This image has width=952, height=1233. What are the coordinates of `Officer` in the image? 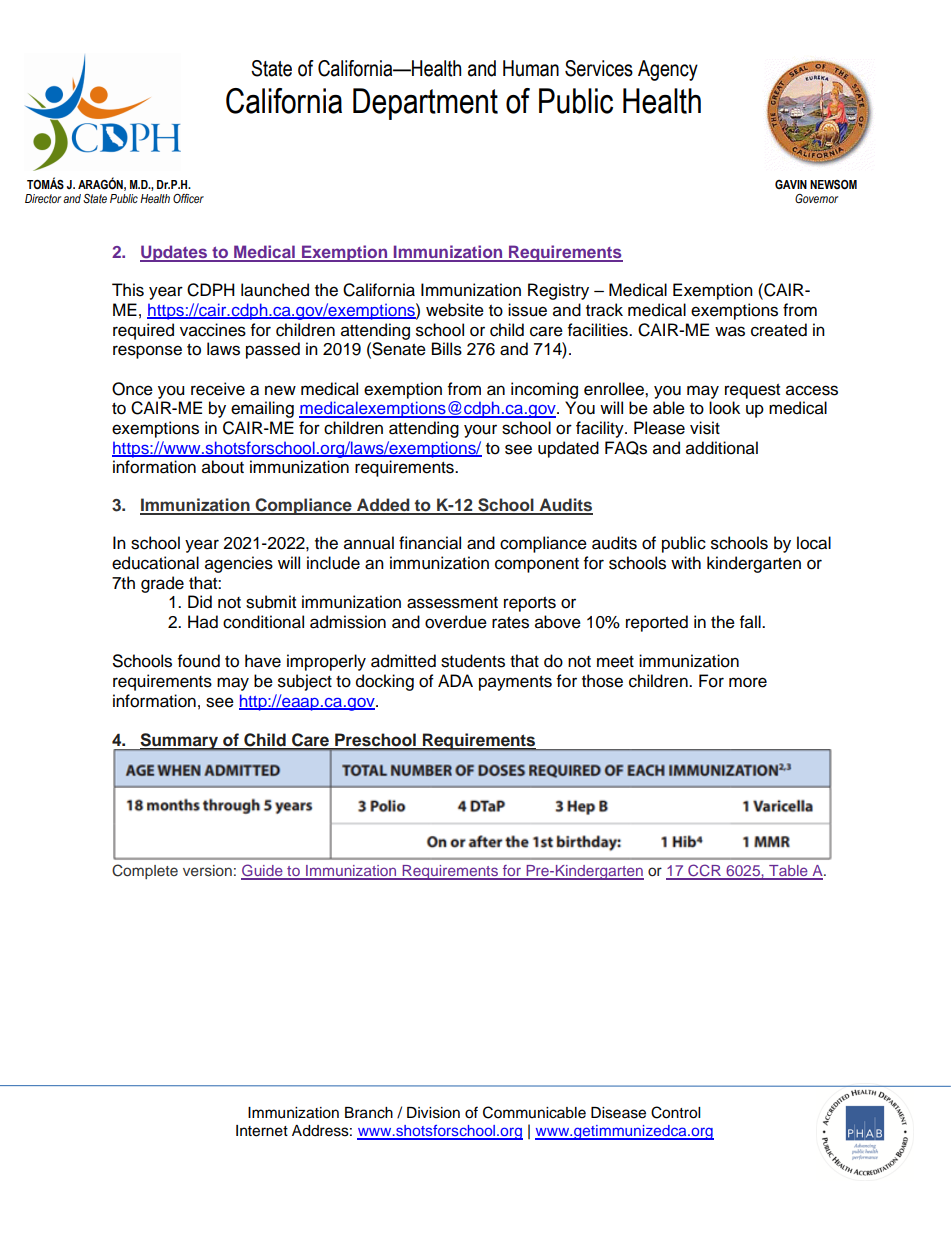 It's located at (188, 198).
